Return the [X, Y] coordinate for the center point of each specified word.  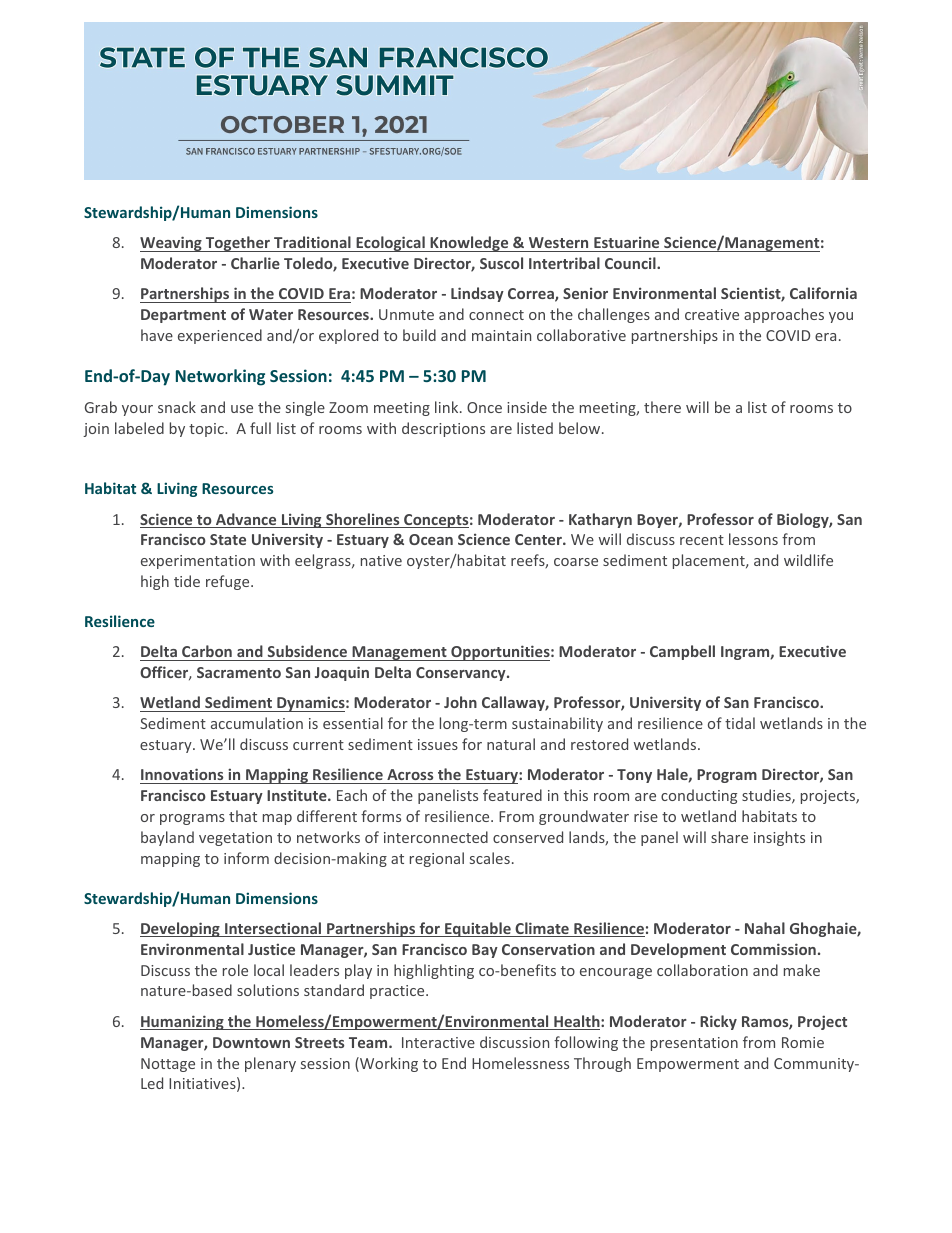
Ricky [718, 1022]
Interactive [438, 1042]
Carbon [207, 651]
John [460, 702]
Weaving [172, 244]
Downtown [251, 1042]
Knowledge [469, 244]
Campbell [682, 652]
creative [712, 314]
